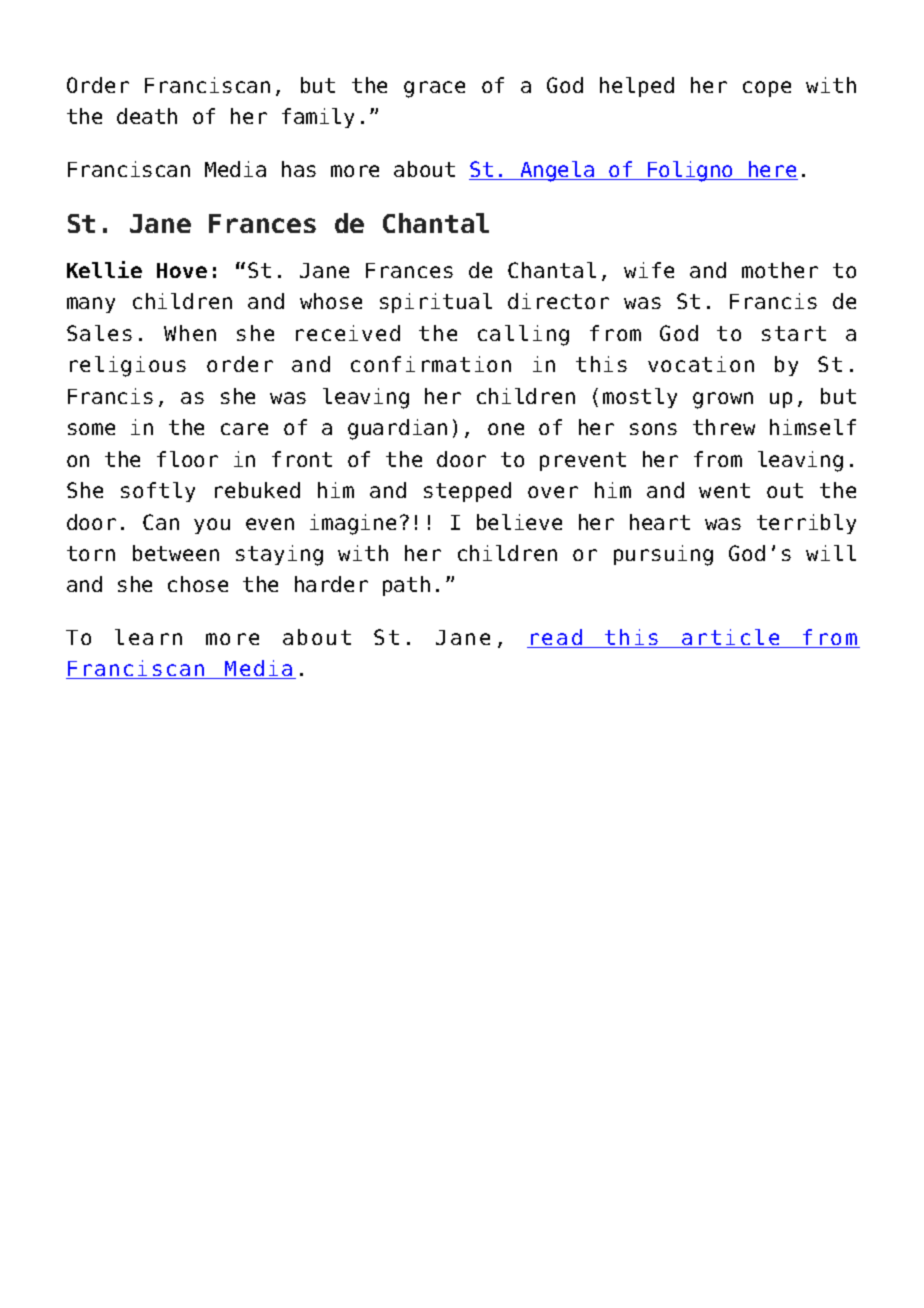 This screenshot has width=924, height=1308. Describe the element at coordinates (431, 364) in the screenshot. I see `confirmation` at that location.
